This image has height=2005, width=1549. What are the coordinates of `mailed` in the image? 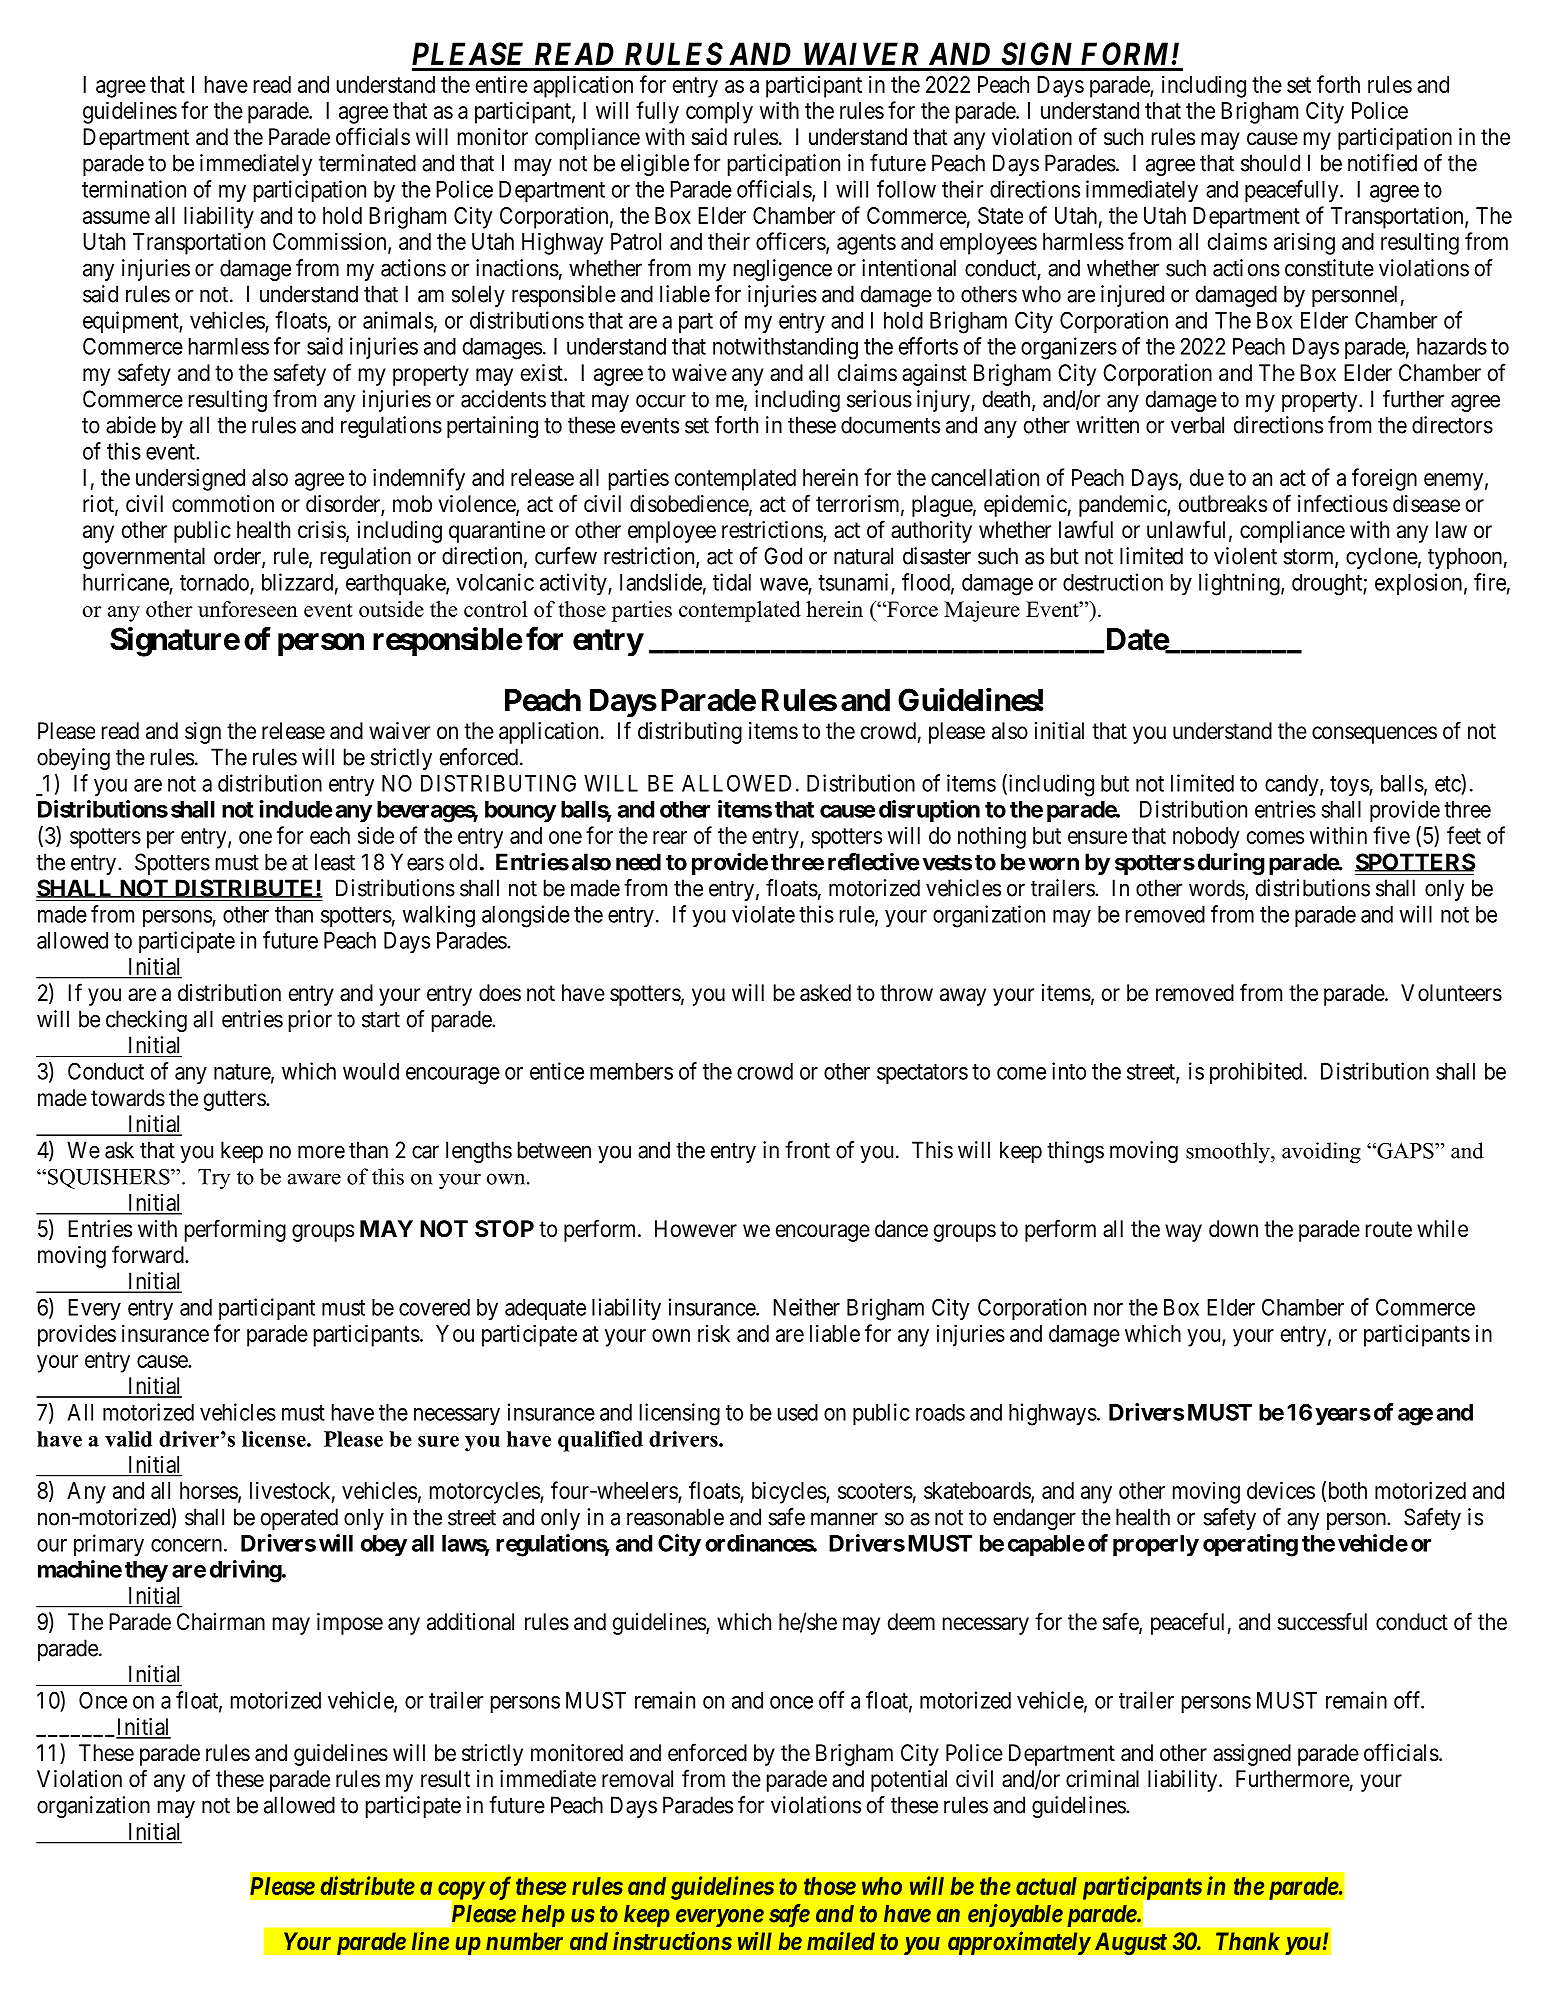 It's located at (841, 1940).
